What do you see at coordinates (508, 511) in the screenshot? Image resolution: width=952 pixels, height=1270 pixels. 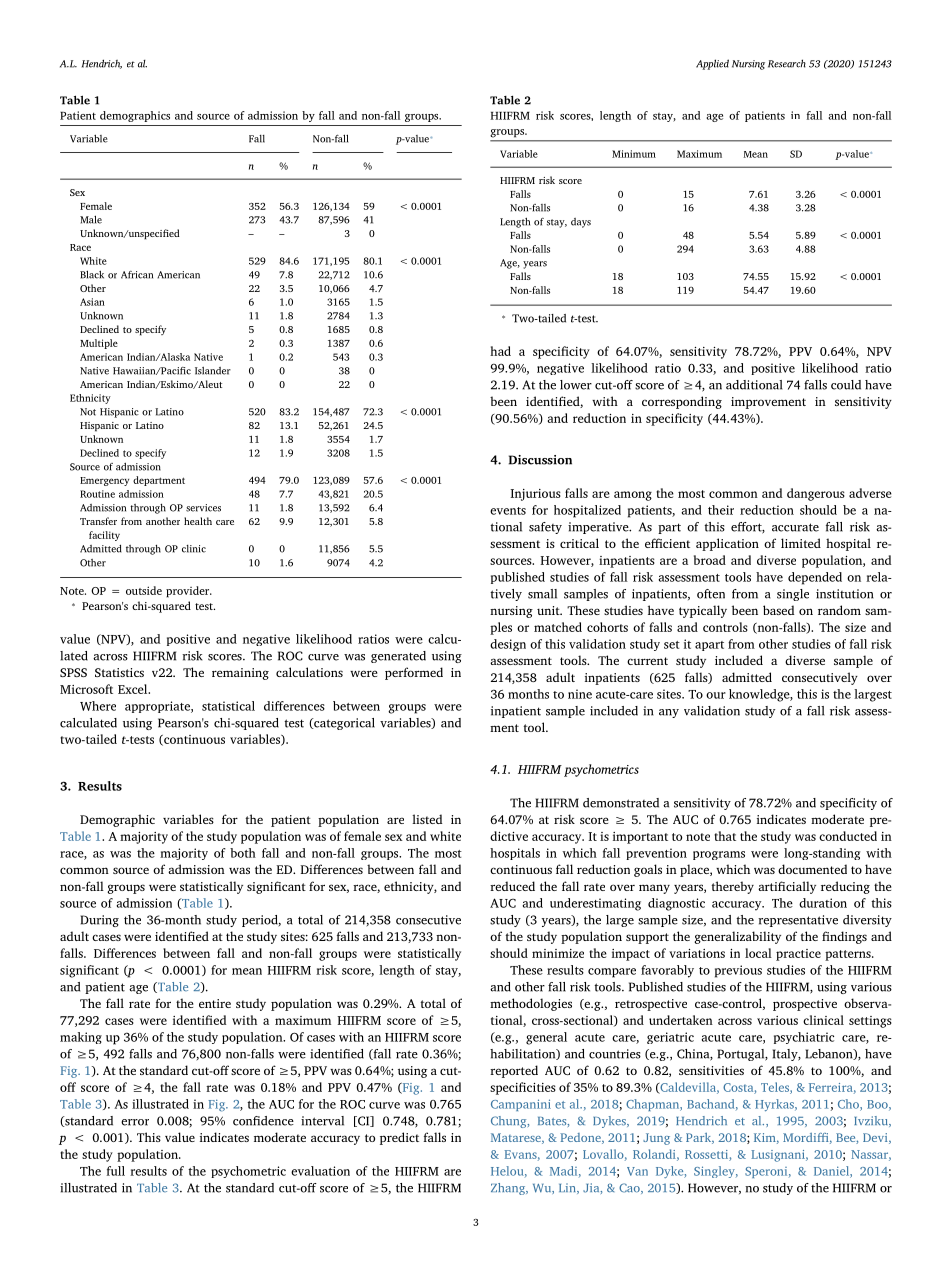 I see `events` at bounding box center [508, 511].
